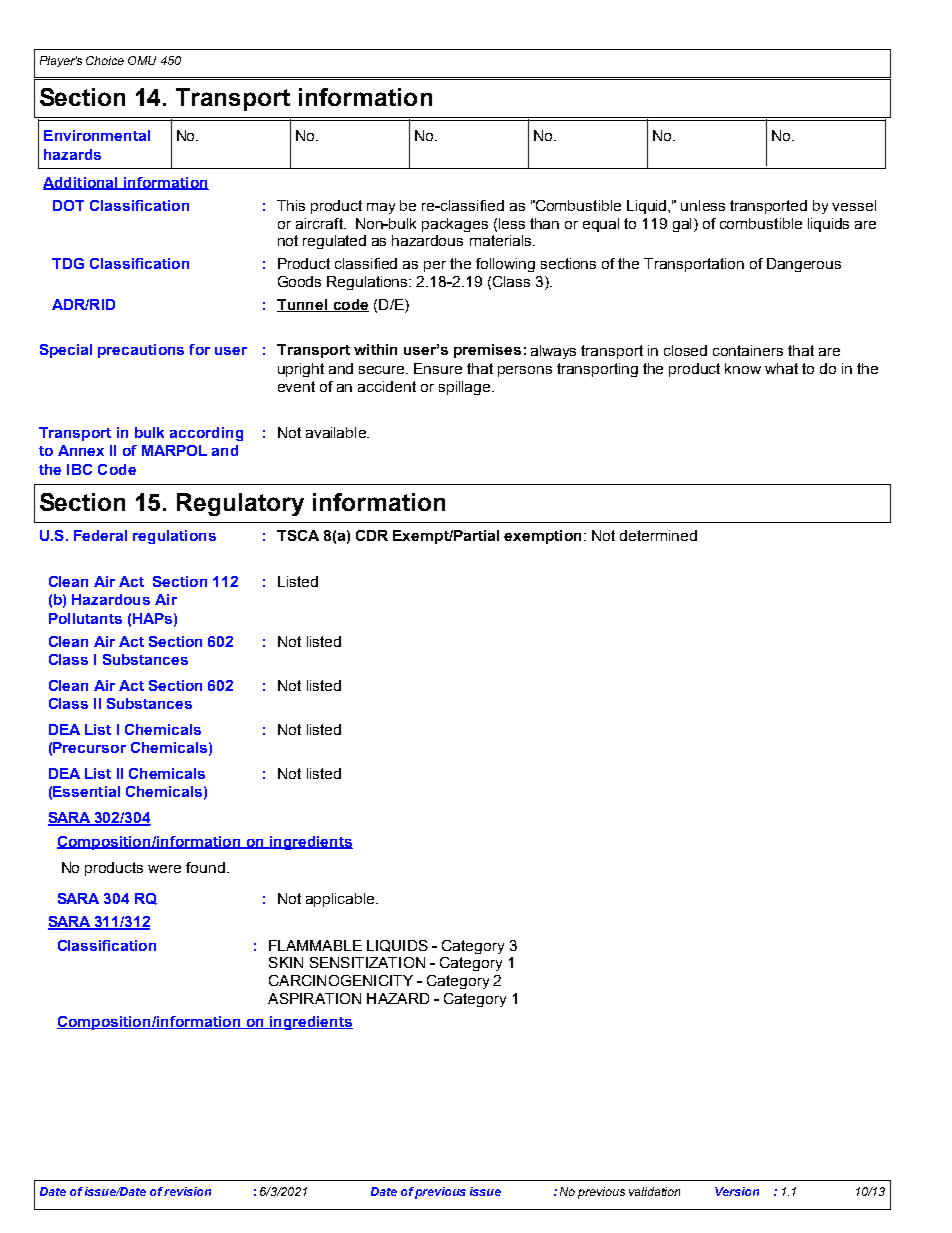 The image size is (952, 1233). Describe the element at coordinates (367, 962) in the screenshot. I see `SENSITIZATION` at that location.
